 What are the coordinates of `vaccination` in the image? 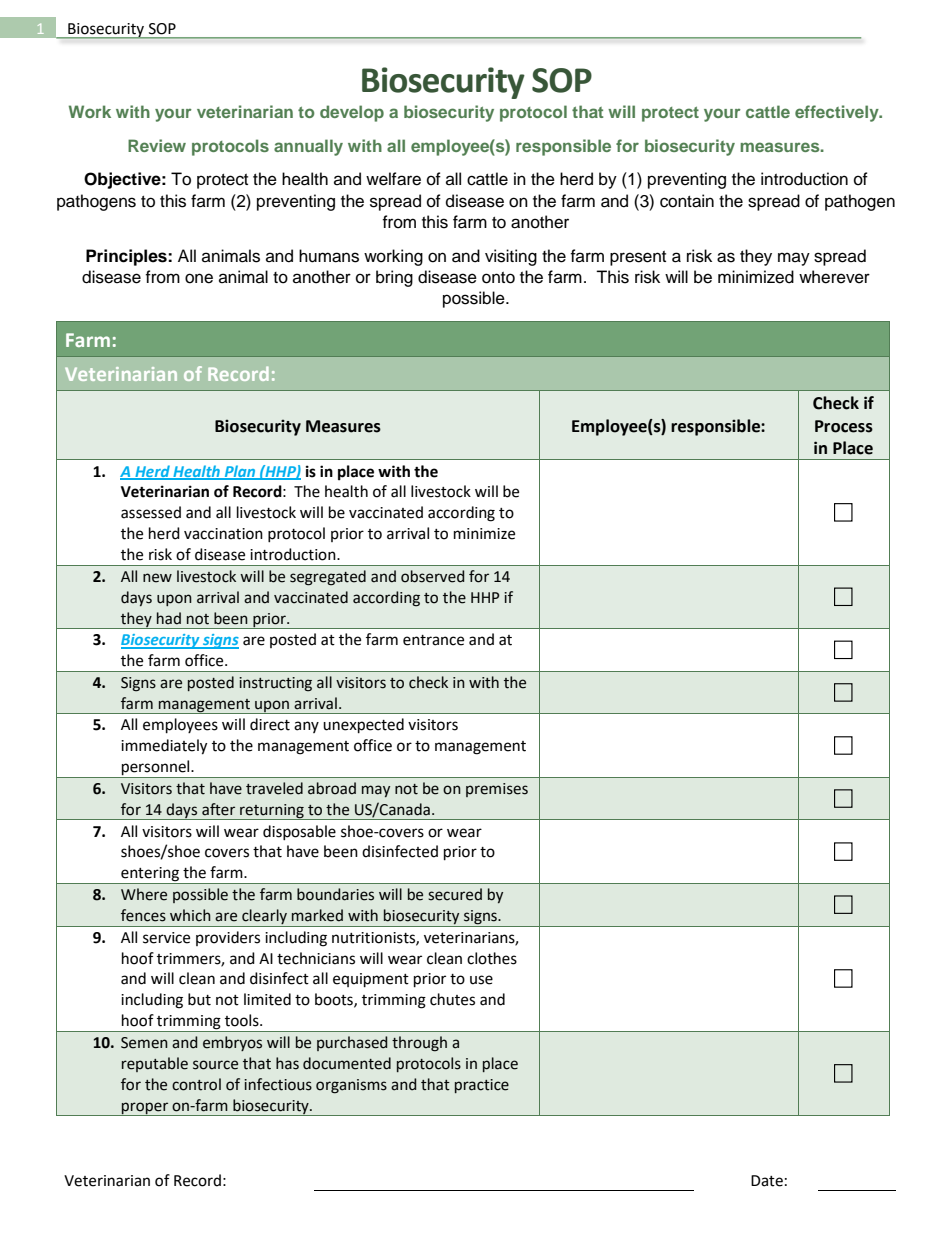 It's located at (223, 534).
